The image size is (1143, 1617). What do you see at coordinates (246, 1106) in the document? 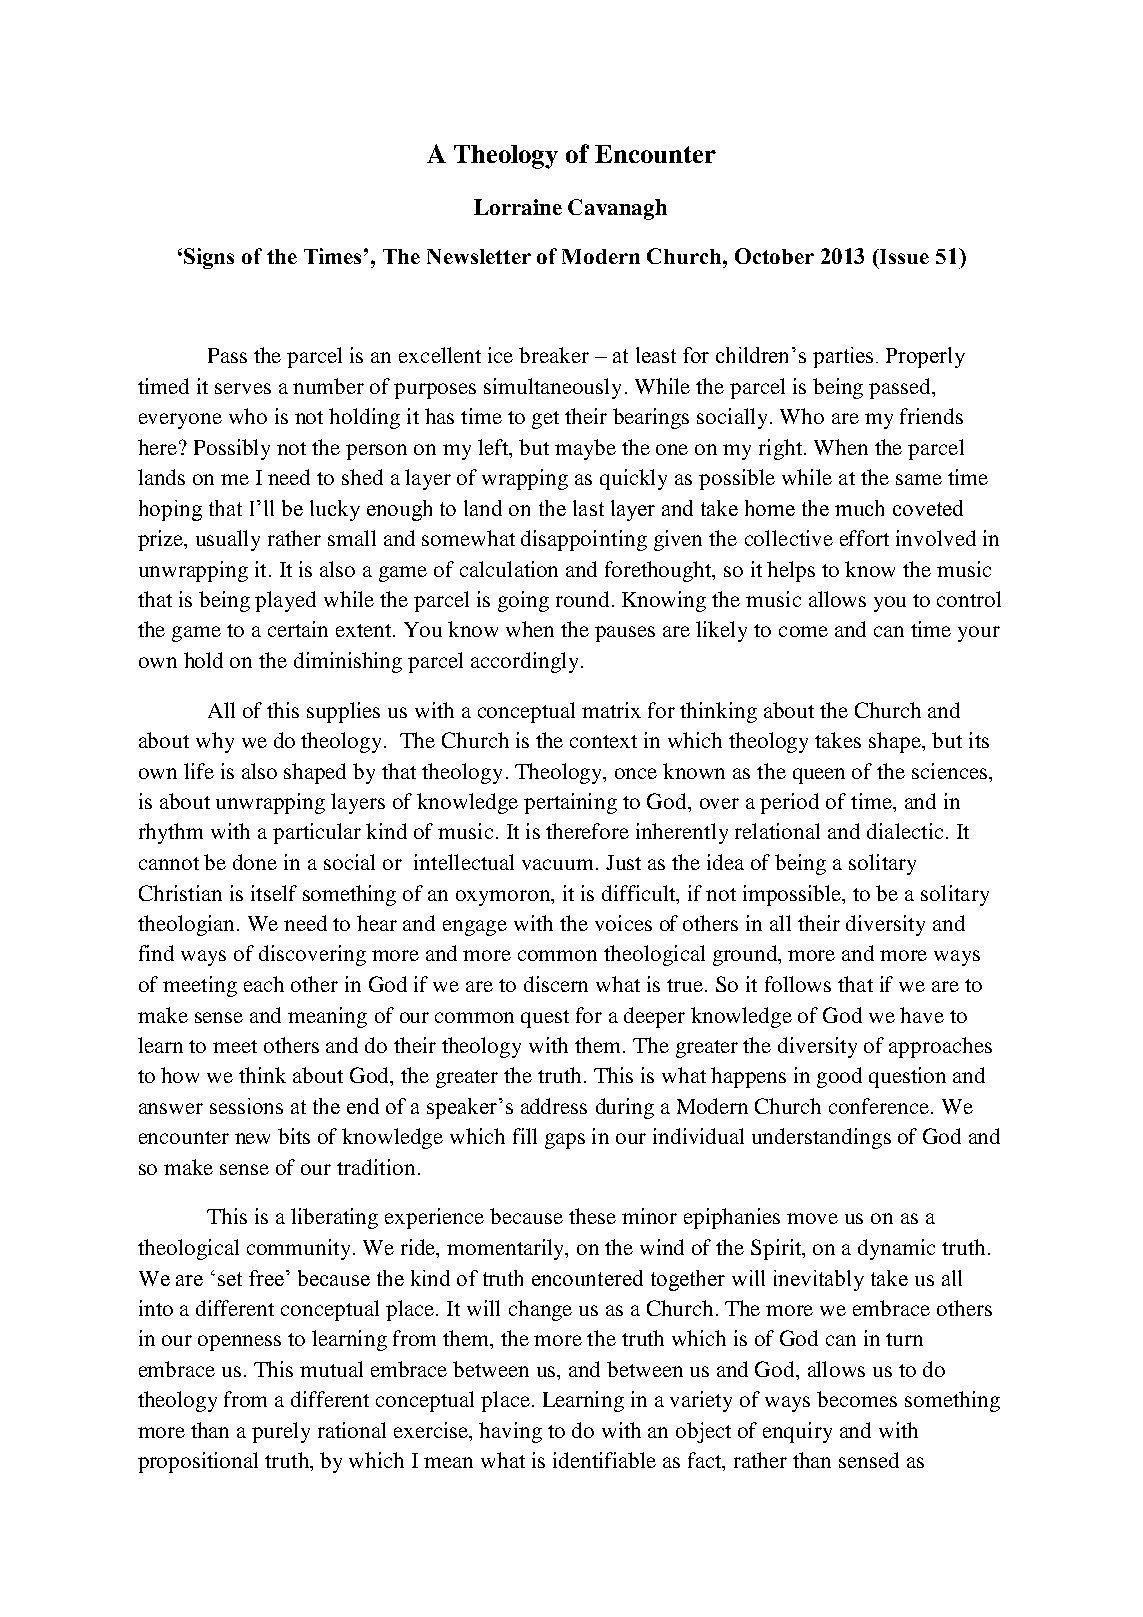
I see `sessions` at bounding box center [246, 1106].
